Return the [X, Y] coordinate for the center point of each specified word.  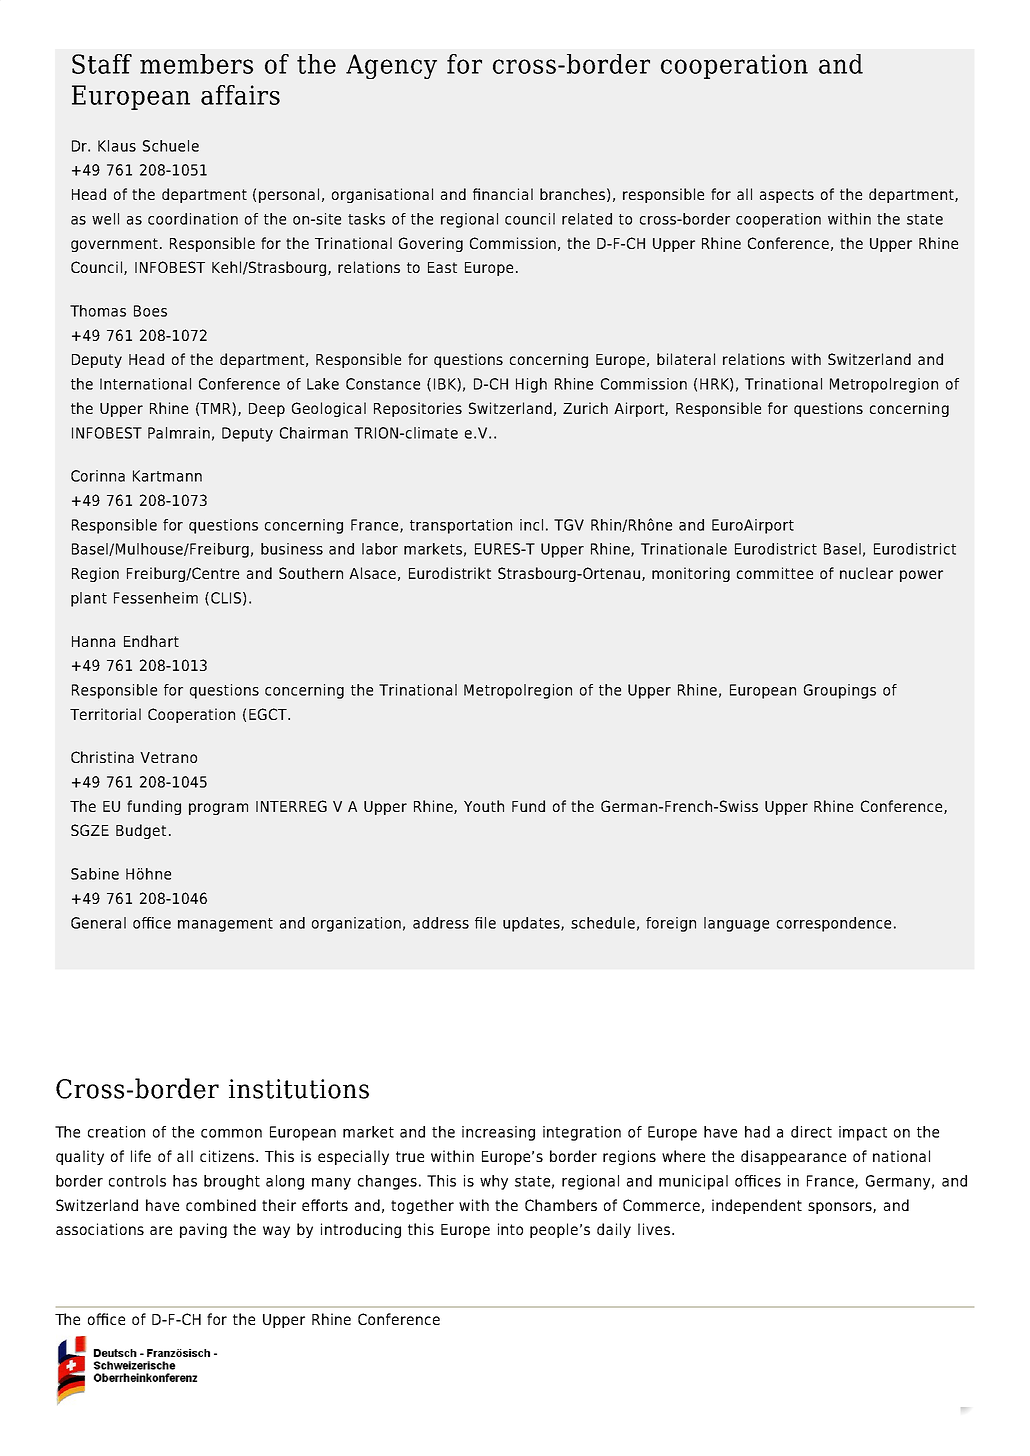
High [531, 385]
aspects [787, 196]
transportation [461, 526]
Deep [267, 410]
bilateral [686, 359]
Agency [391, 66]
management [225, 925]
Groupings [840, 691]
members [196, 64]
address [441, 923]
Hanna [93, 641]
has [185, 1181]
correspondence [834, 924]
